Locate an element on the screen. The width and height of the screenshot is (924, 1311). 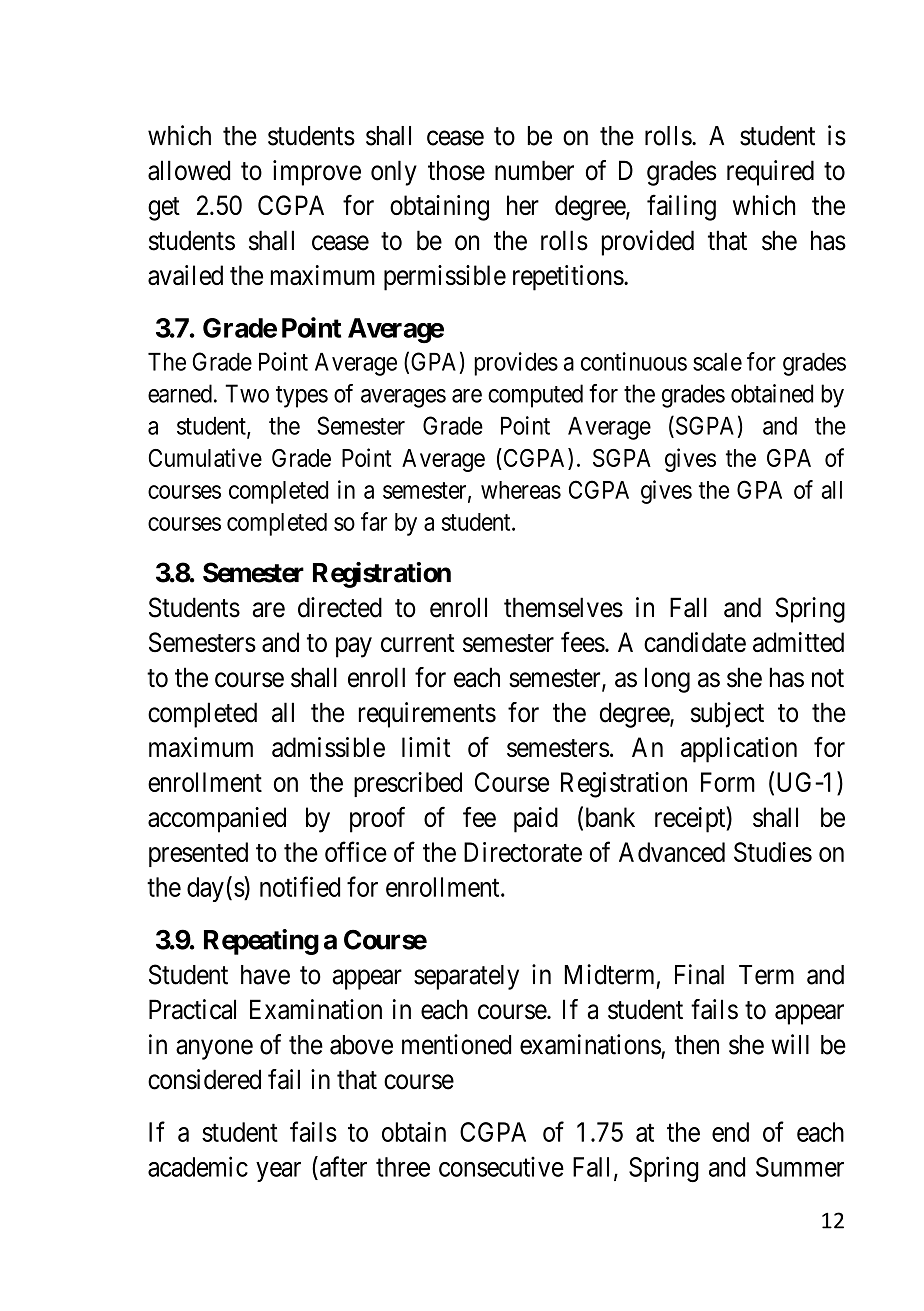
candidate is located at coordinates (695, 642).
